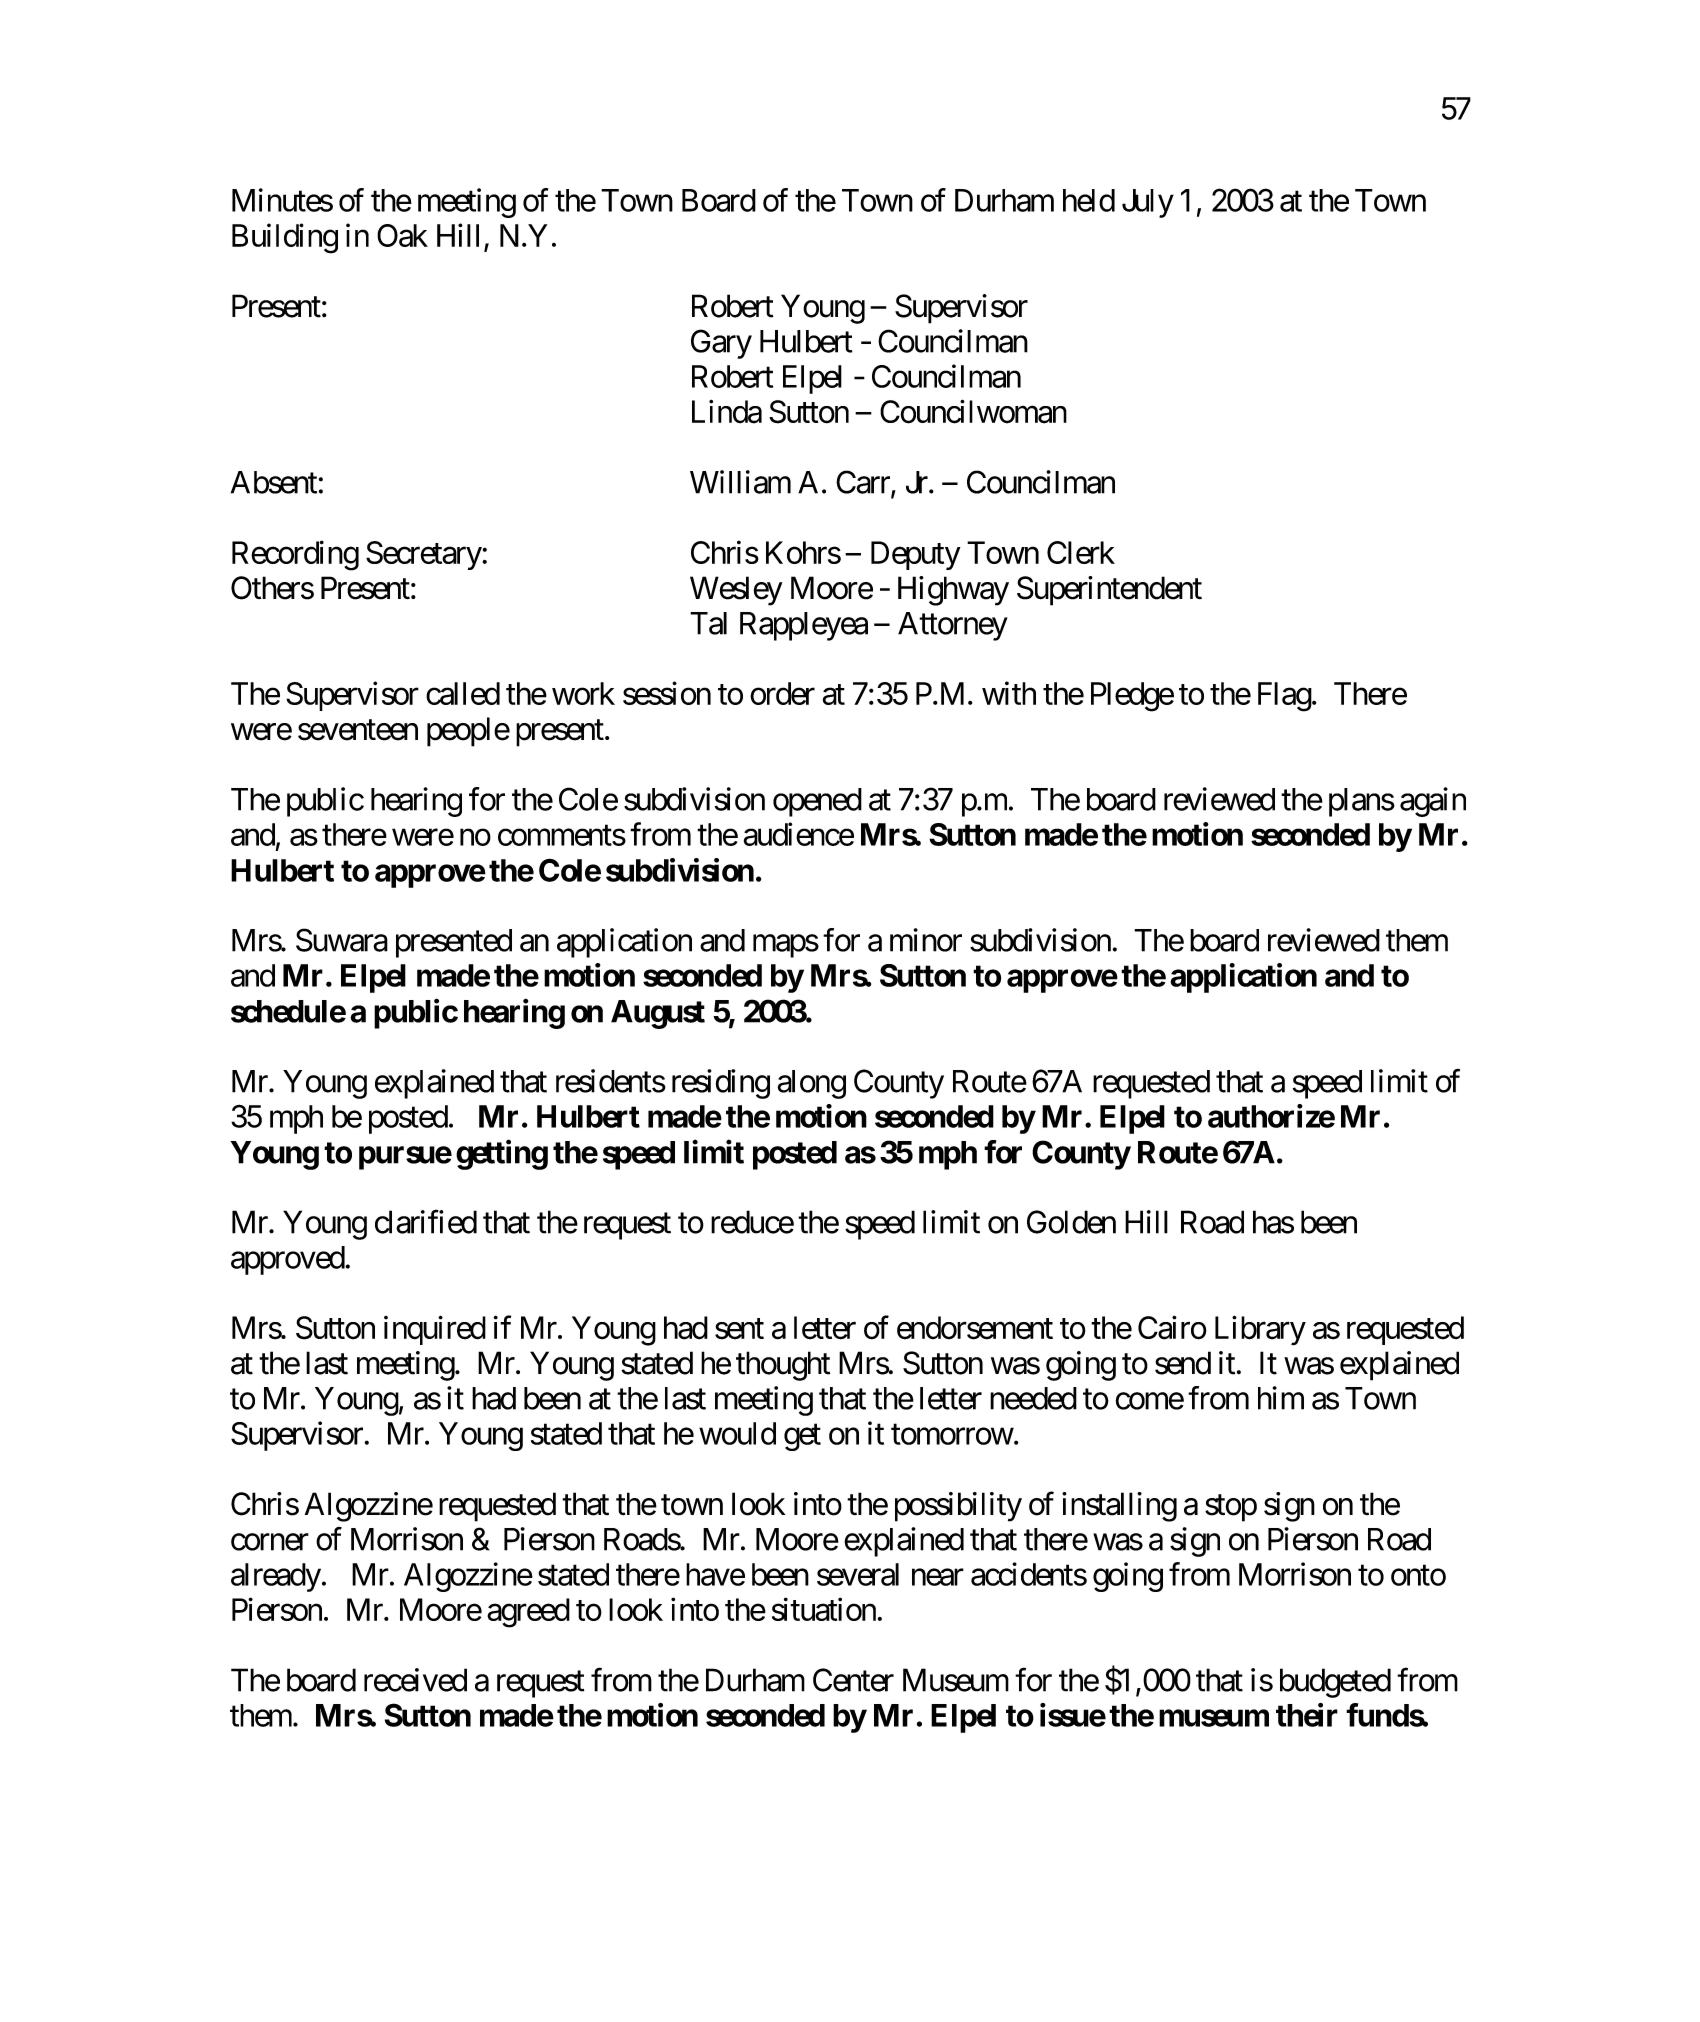  Describe the element at coordinates (1335, 1683) in the screenshot. I see `budgeted` at that location.
